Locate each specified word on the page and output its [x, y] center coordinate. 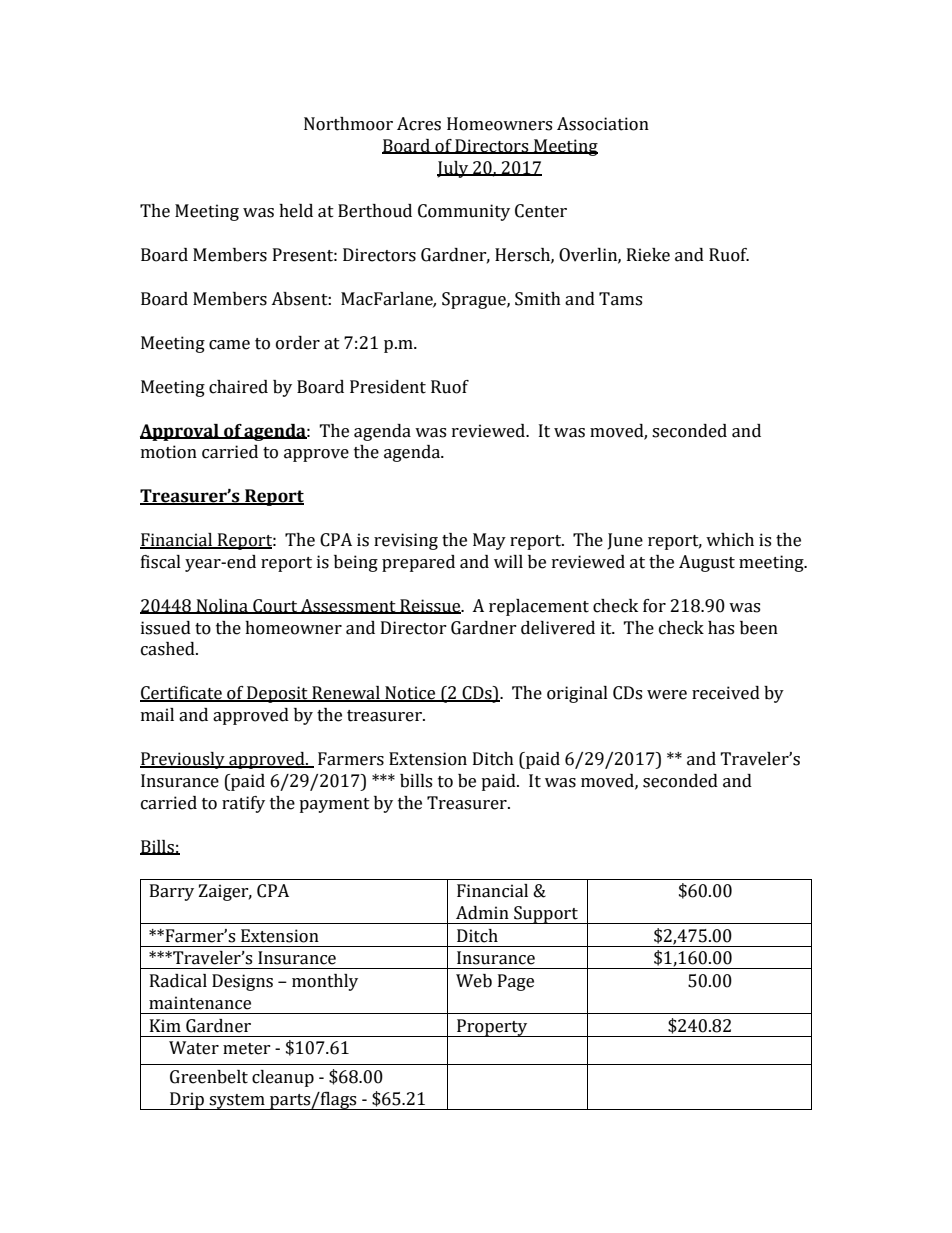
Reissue [430, 606]
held [296, 211]
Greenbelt [209, 1077]
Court [275, 606]
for [654, 606]
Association [603, 124]
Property [492, 1028]
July [454, 169]
